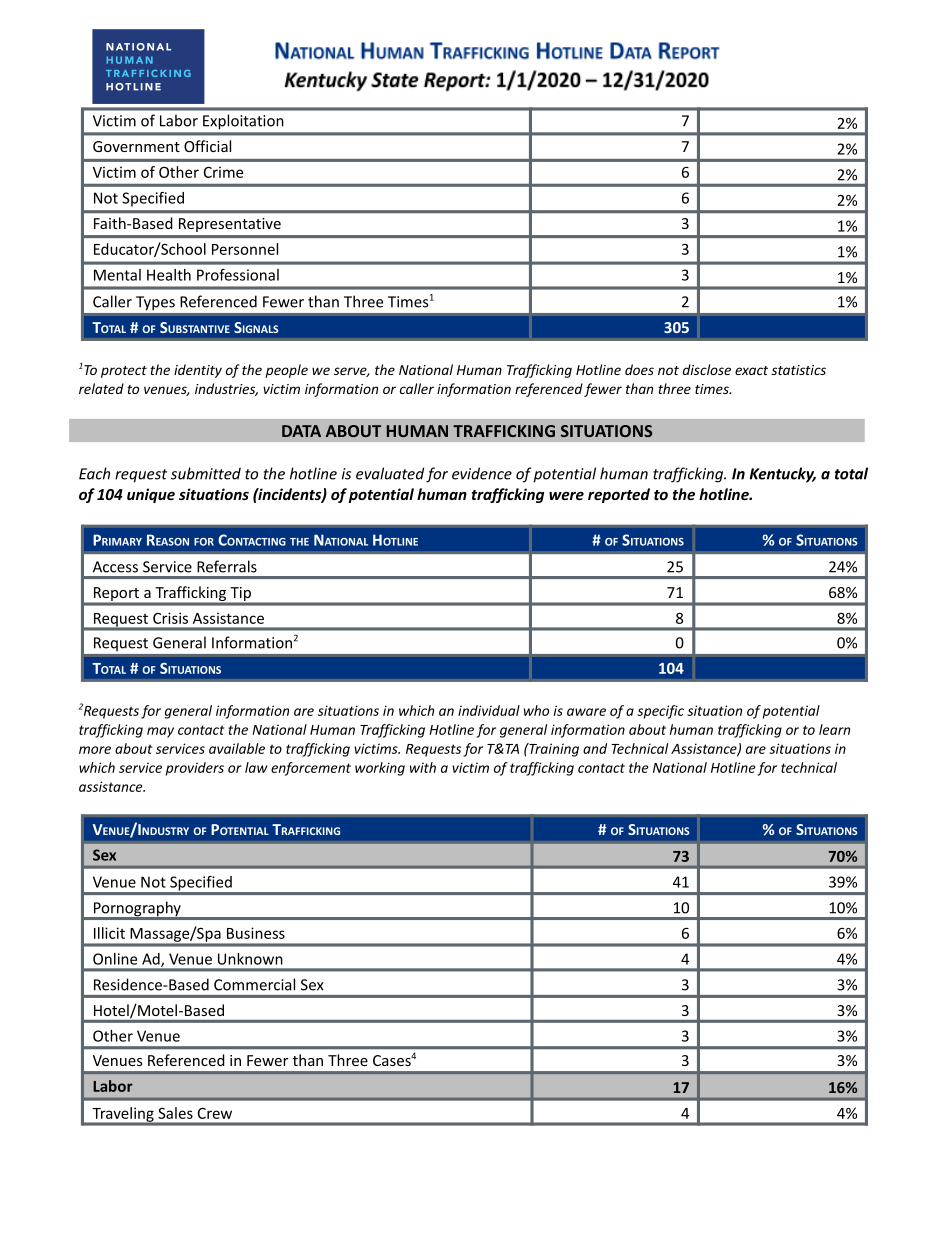 Image resolution: width=952 pixels, height=1233 pixels. What do you see at coordinates (423, 767) in the document?
I see `with` at bounding box center [423, 767].
